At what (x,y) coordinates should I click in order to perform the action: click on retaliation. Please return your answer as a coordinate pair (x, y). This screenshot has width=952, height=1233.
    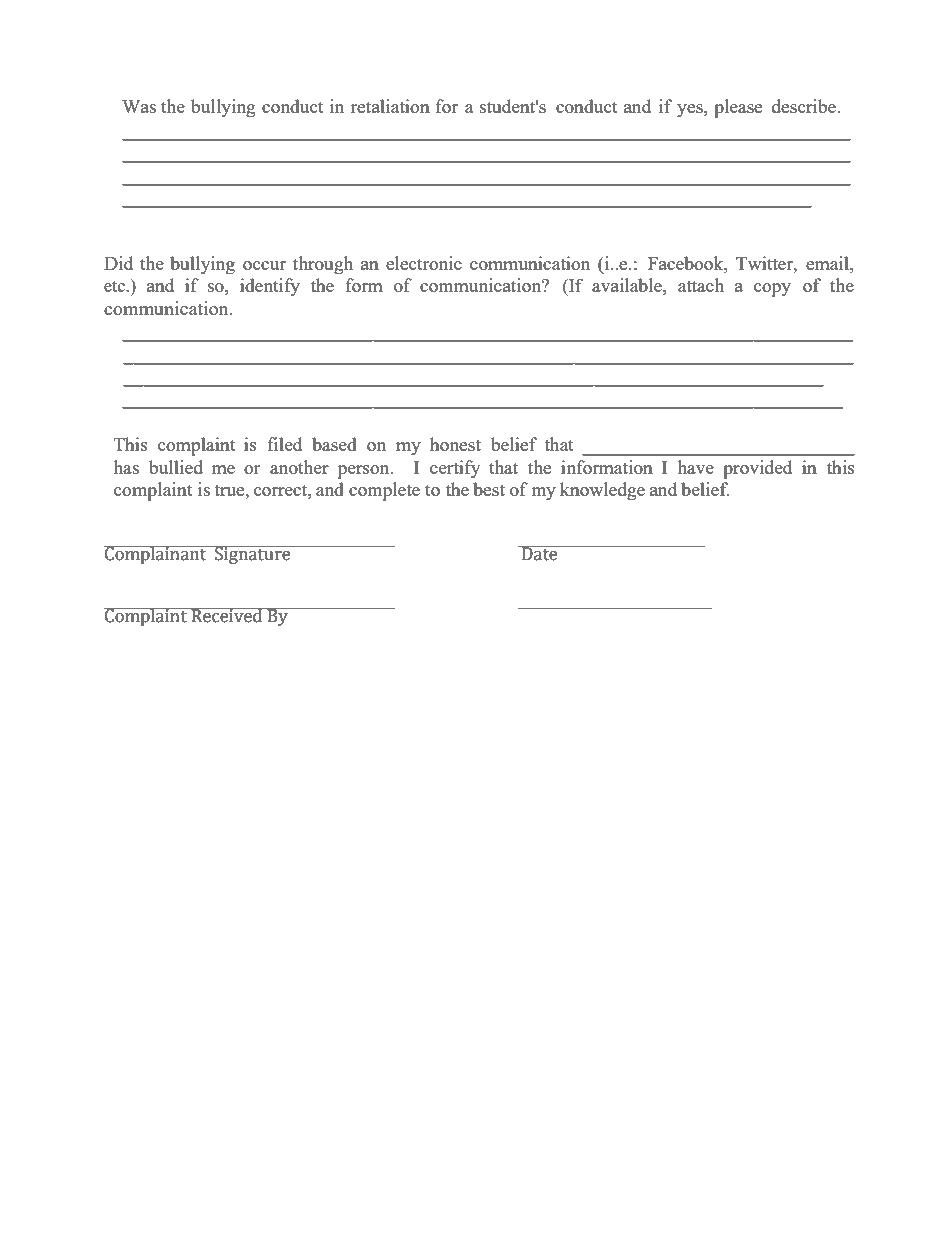
    Looking at the image, I should click on (390, 106).
